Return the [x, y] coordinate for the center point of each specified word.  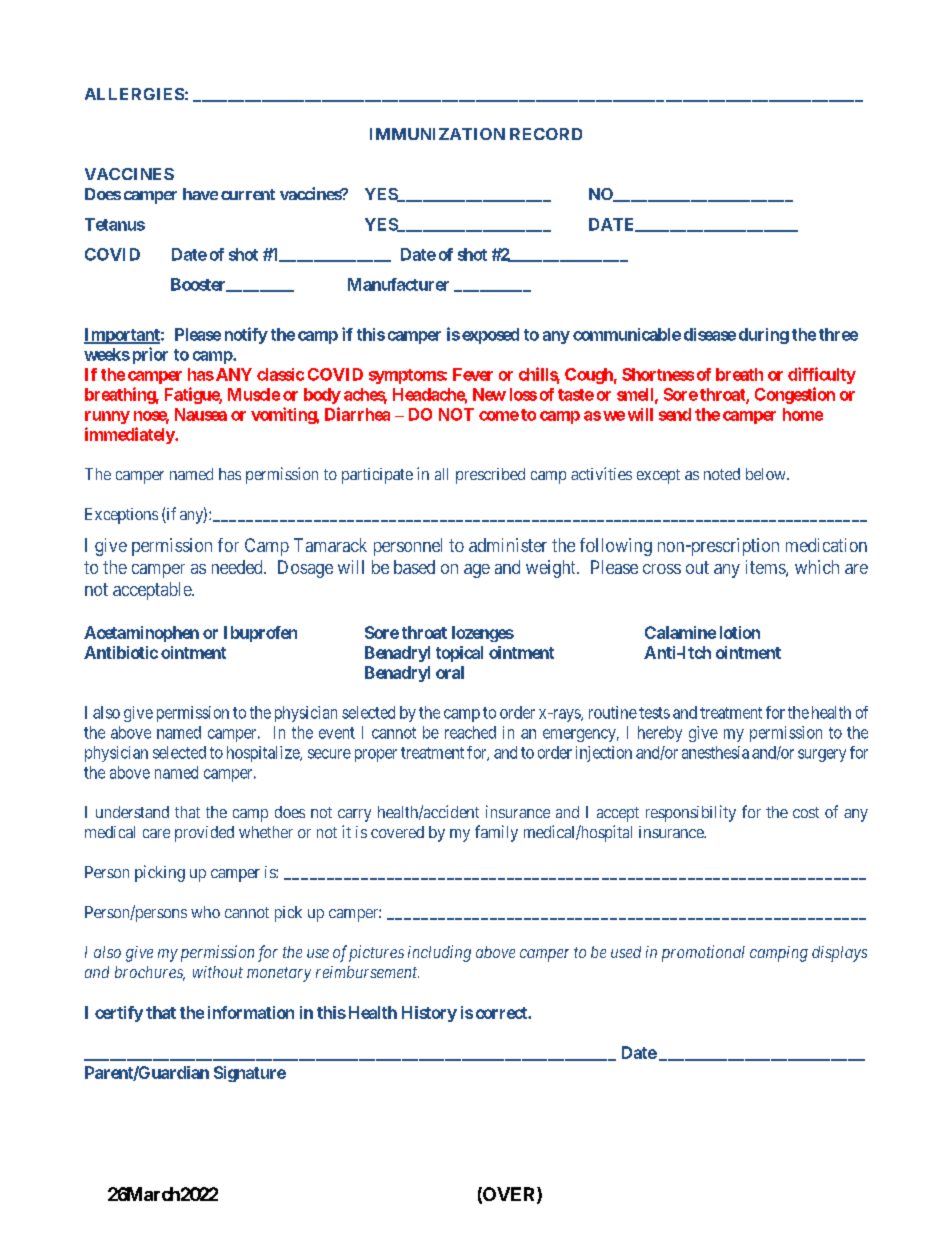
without [218, 972]
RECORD [546, 134]
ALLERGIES [134, 94]
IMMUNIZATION [437, 134]
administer [508, 545]
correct [502, 1013]
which [817, 567]
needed [238, 567]
